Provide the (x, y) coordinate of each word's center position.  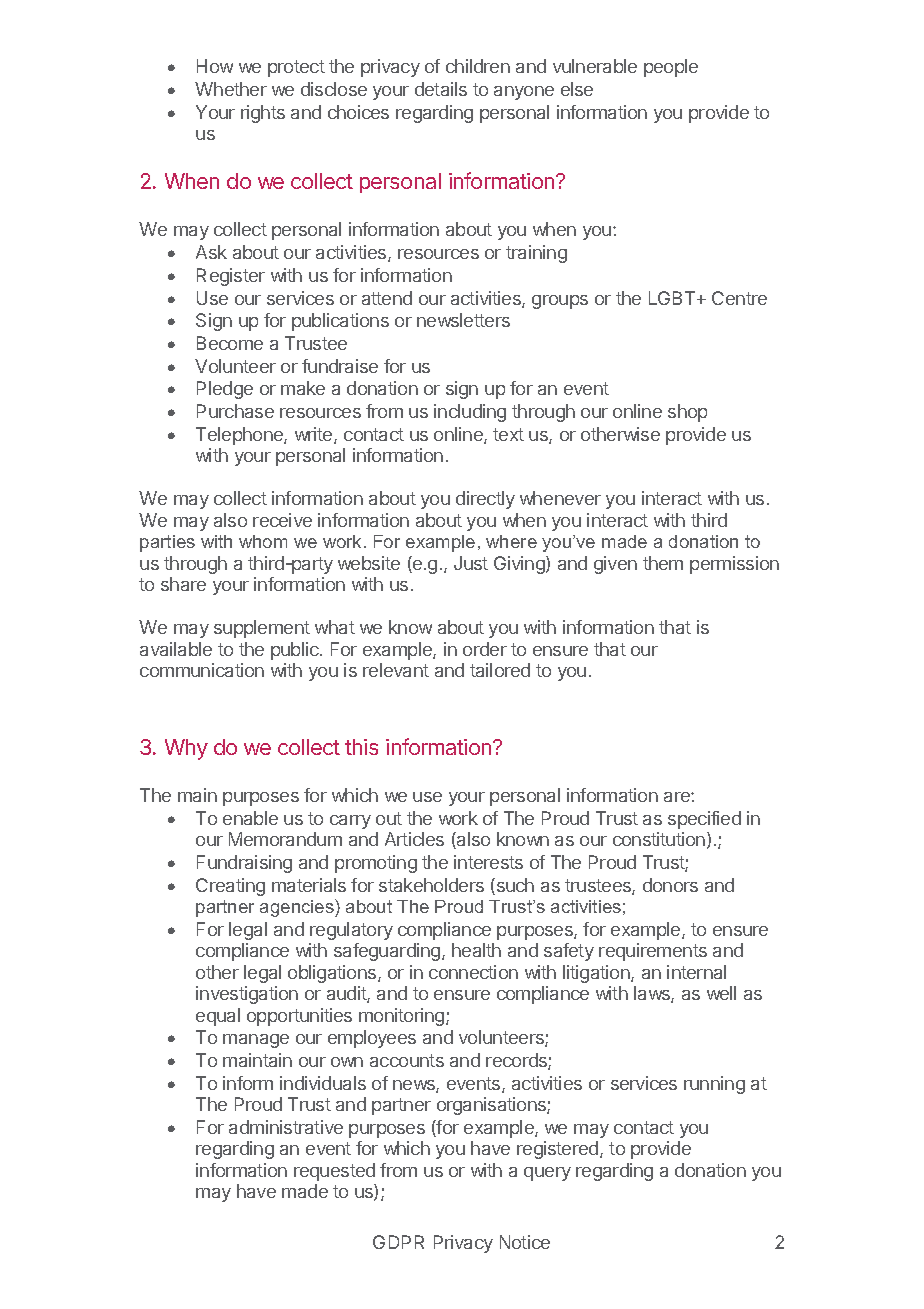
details (441, 89)
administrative (286, 1127)
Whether (231, 89)
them (663, 563)
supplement (262, 629)
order (485, 649)
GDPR (398, 1242)
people (671, 68)
